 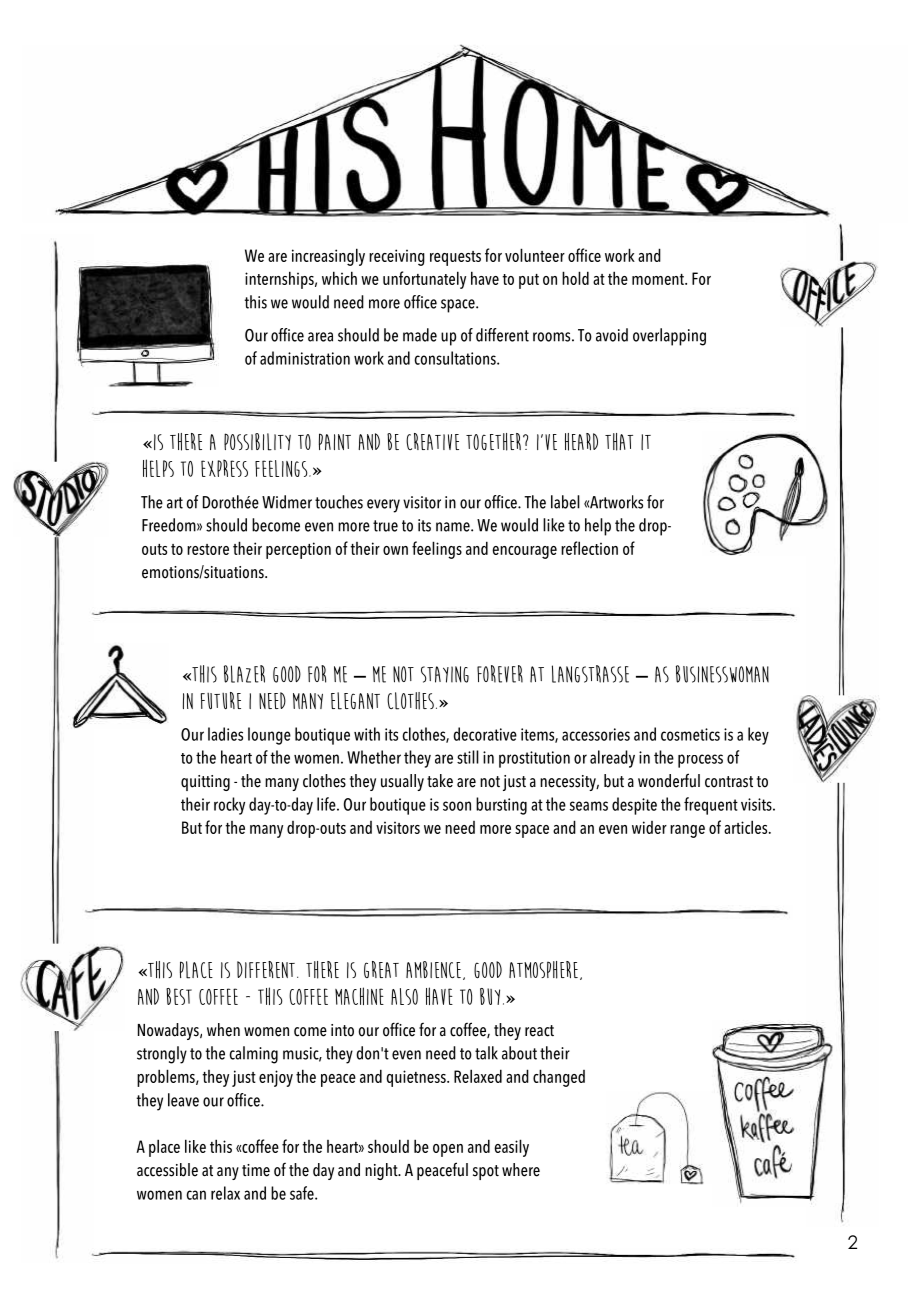 I want to click on restore, so click(x=208, y=549).
